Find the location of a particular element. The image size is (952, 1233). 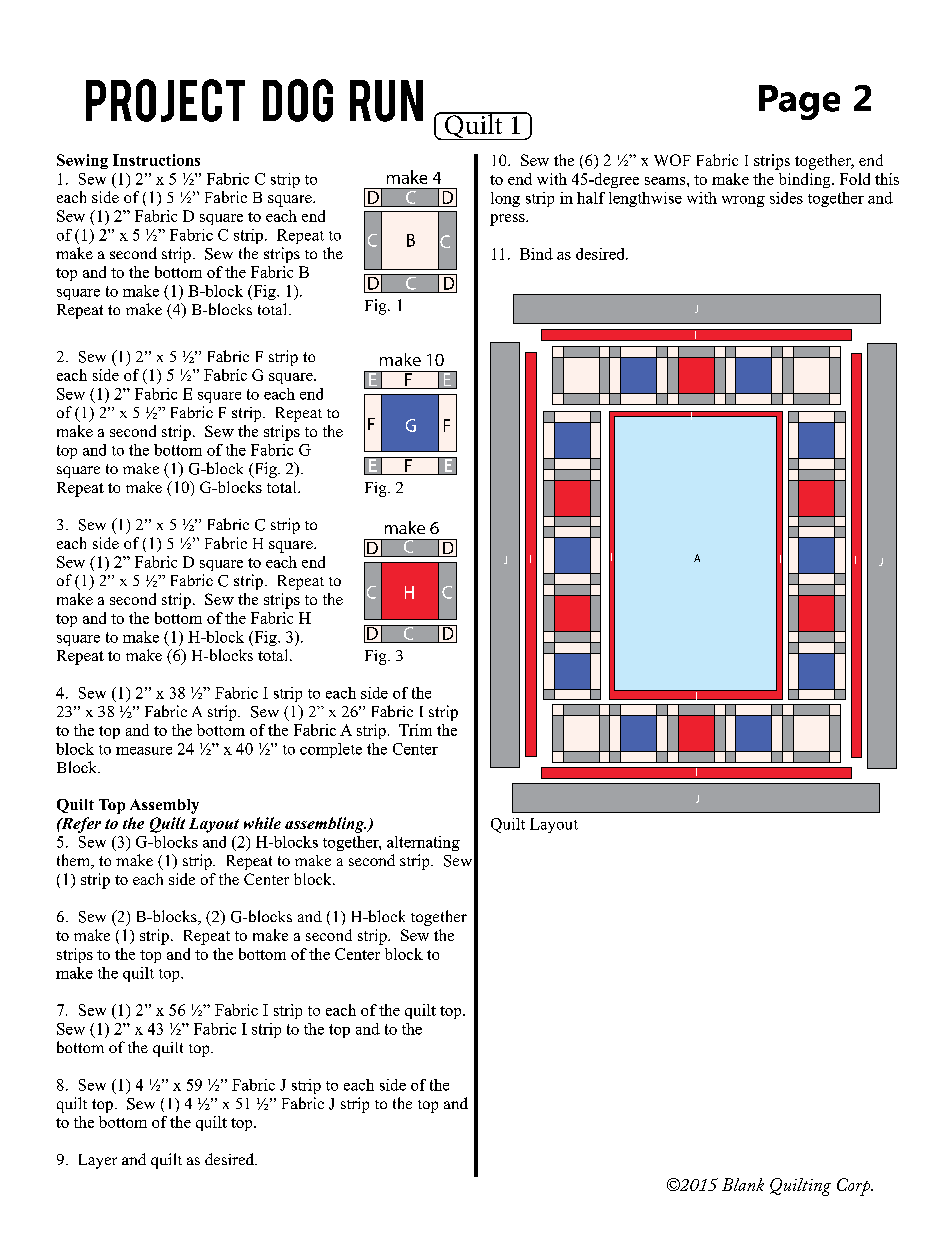

measure is located at coordinates (144, 751).
